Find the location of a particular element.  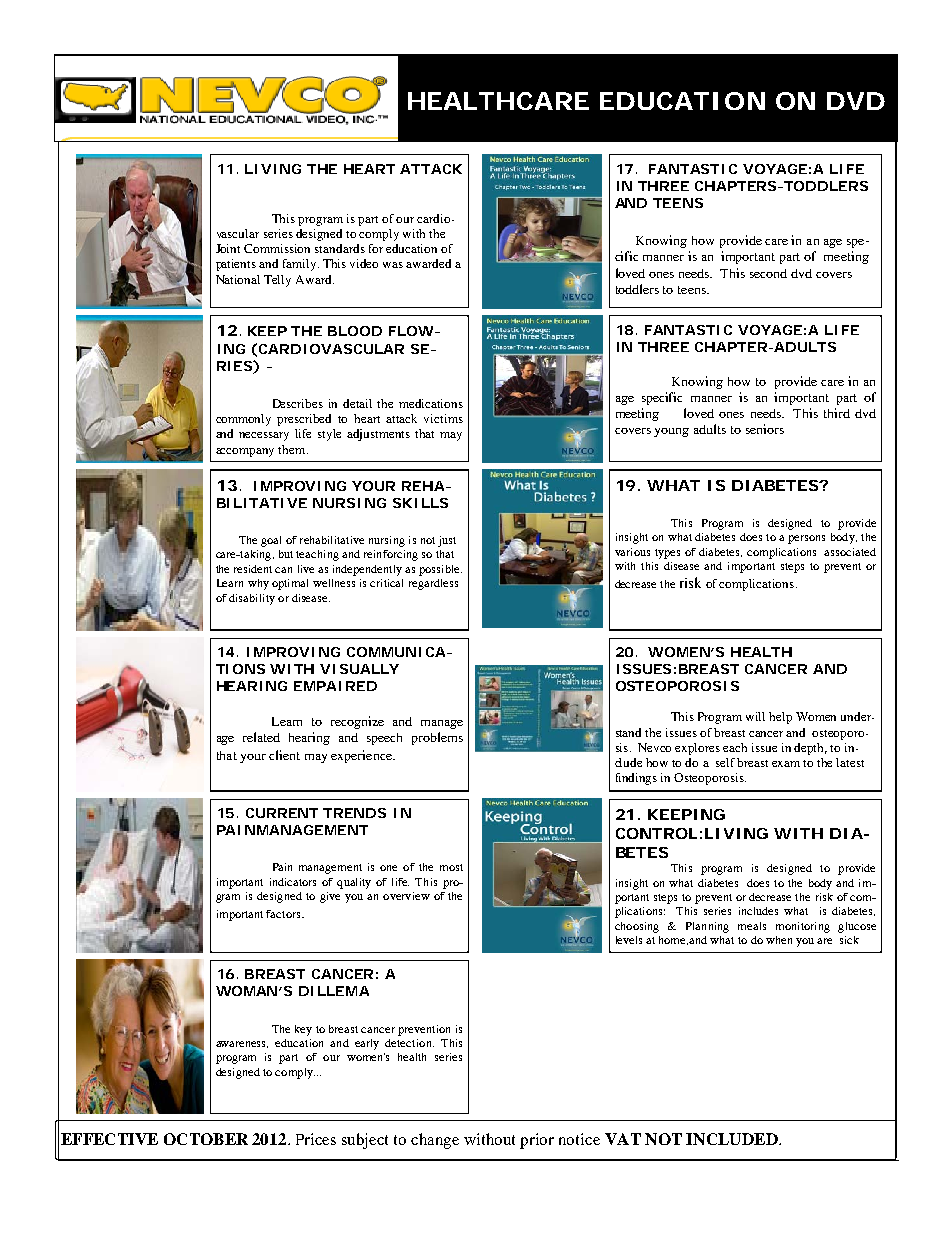

Prices is located at coordinates (316, 1139).
